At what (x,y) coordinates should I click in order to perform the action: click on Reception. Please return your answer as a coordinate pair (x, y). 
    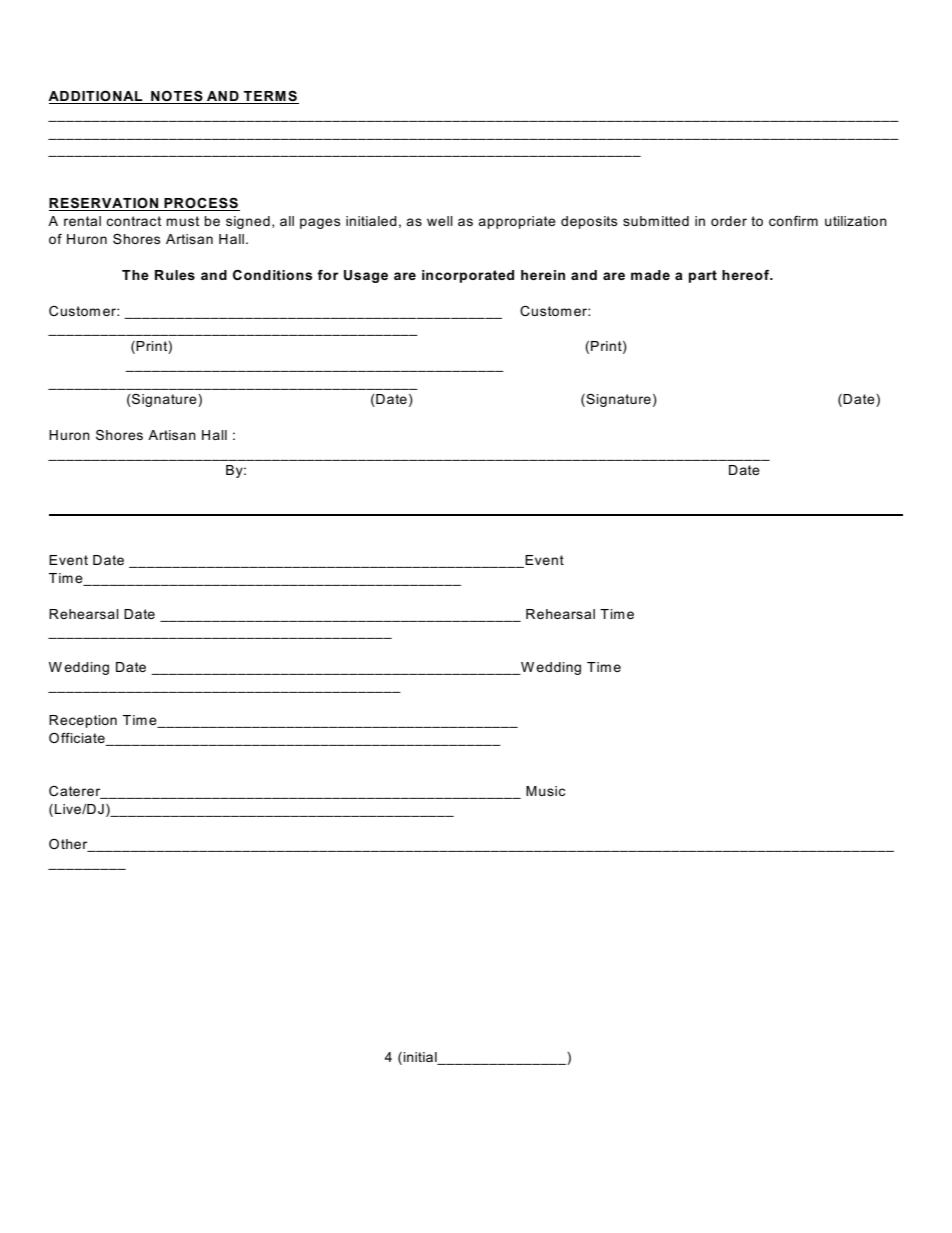
    Looking at the image, I should click on (83, 721).
